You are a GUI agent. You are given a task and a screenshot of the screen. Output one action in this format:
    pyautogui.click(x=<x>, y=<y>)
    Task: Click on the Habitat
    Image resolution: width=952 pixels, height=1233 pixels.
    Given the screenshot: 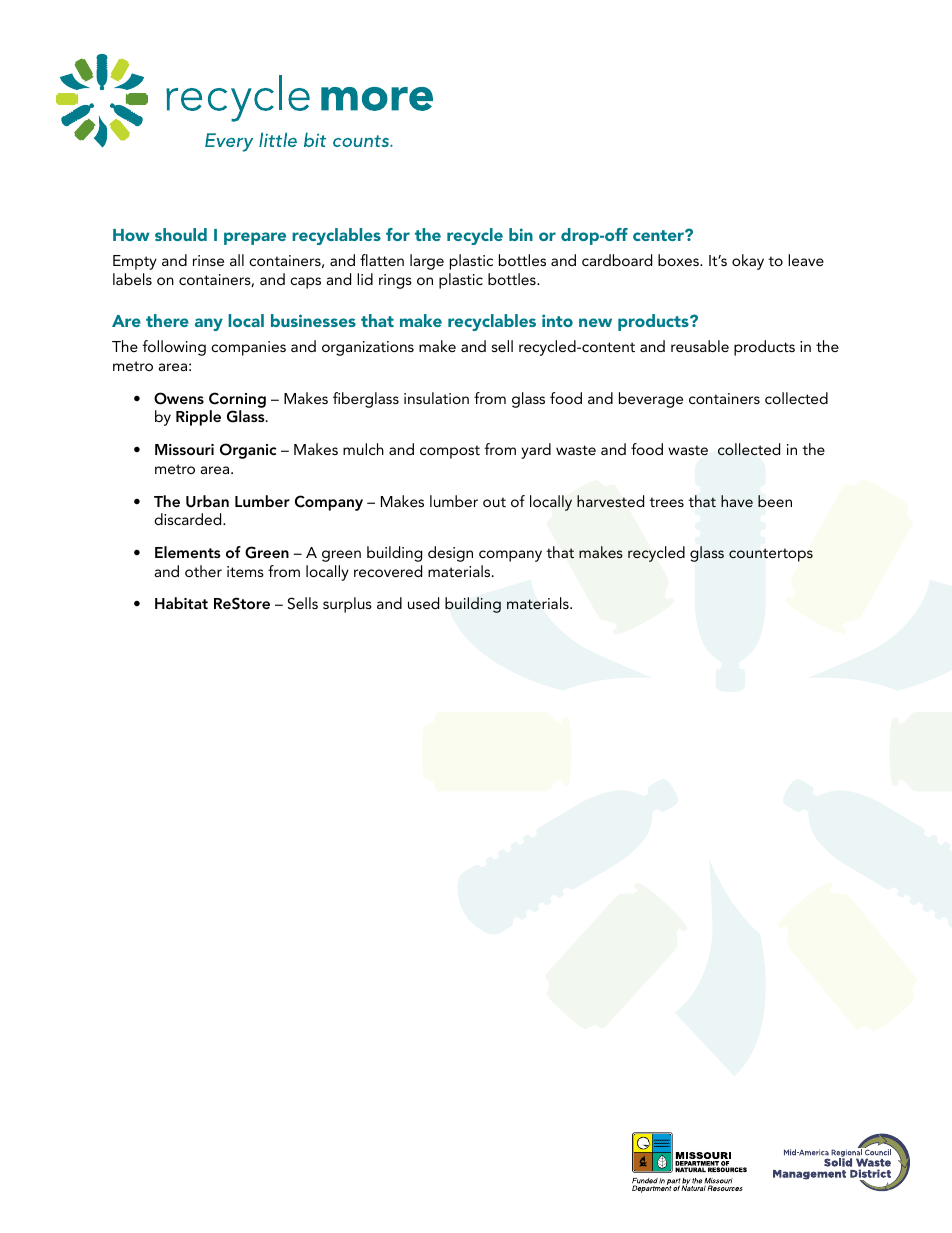 What is the action you would take?
    pyautogui.click(x=181, y=603)
